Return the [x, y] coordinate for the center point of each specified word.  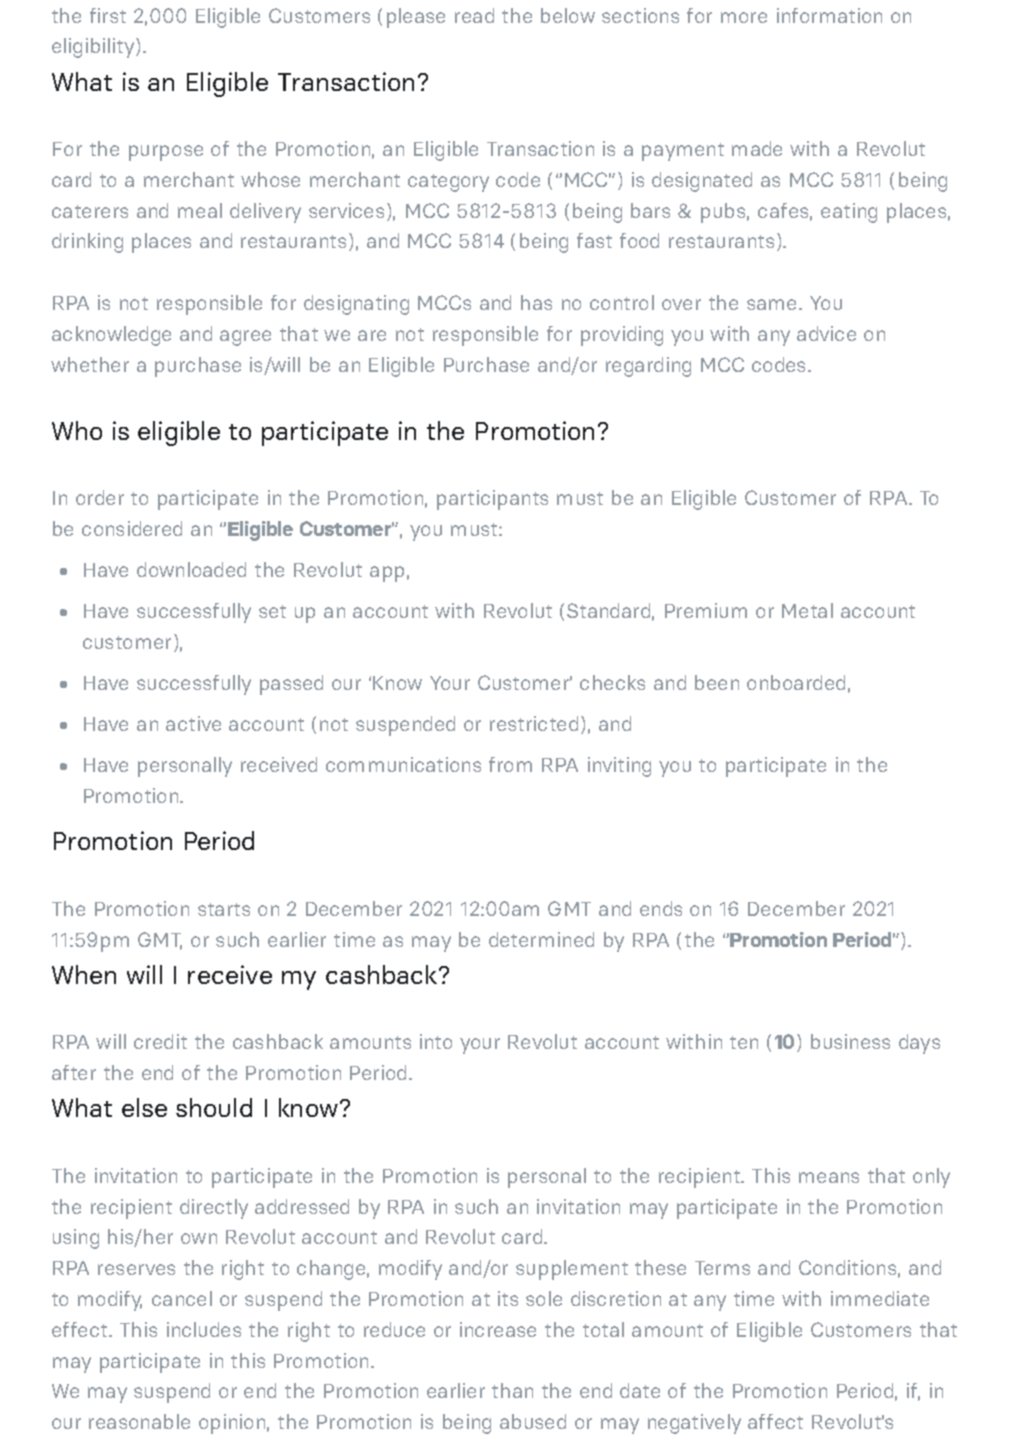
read [474, 15]
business [850, 1041]
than [512, 1390]
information [829, 15]
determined [541, 939]
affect [775, 1421]
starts [224, 909]
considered [132, 528]
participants [492, 500]
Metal [807, 610]
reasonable [139, 1421]
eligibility [94, 48]
